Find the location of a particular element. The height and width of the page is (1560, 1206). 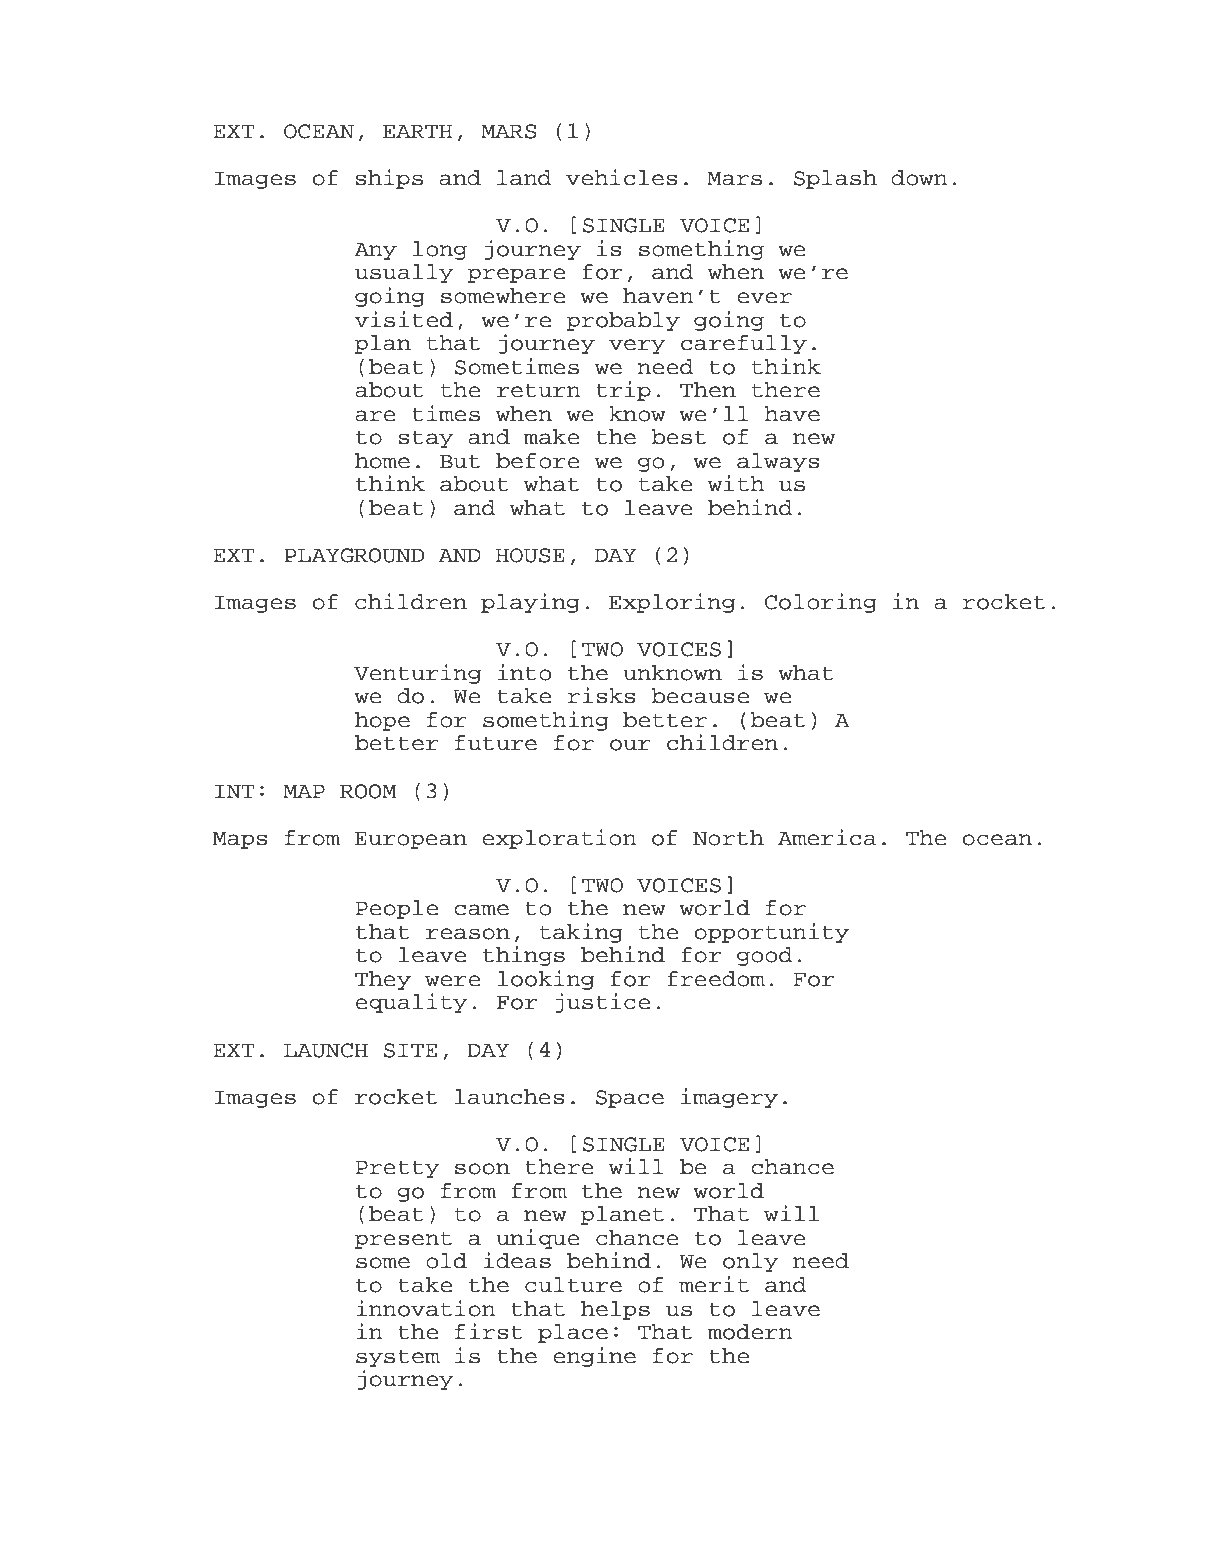

They is located at coordinates (383, 980).
